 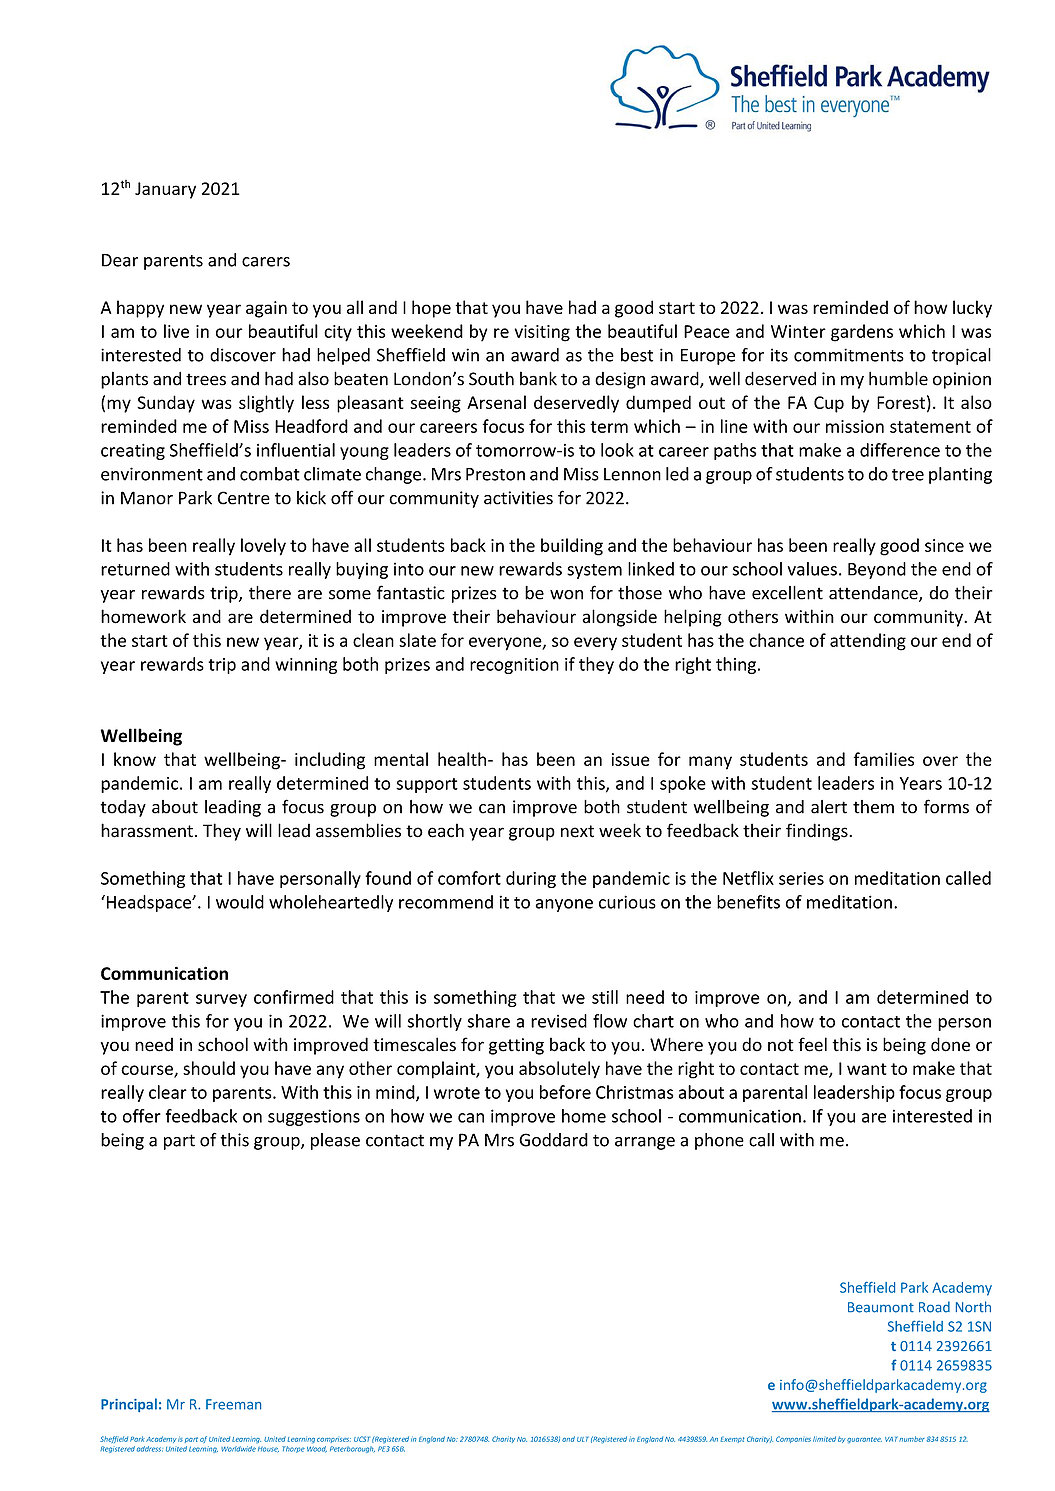 What do you see at coordinates (867, 1069) in the screenshot?
I see `want` at bounding box center [867, 1069].
